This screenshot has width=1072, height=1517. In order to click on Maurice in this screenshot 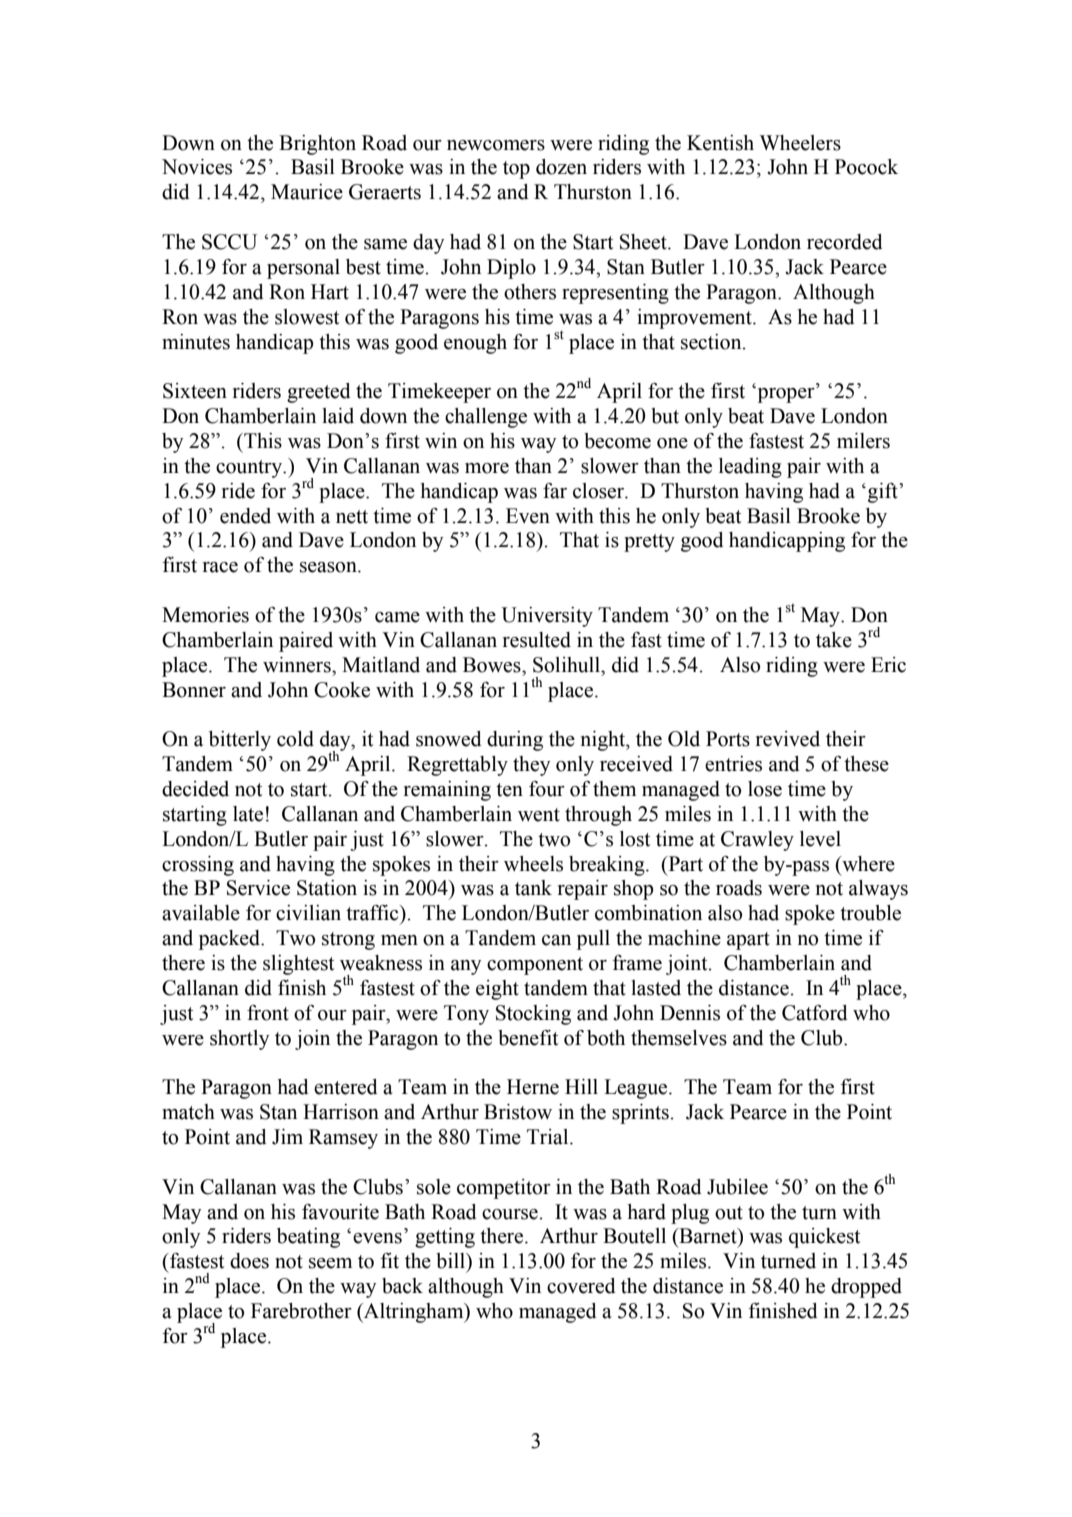, I will do `click(307, 192)`.
